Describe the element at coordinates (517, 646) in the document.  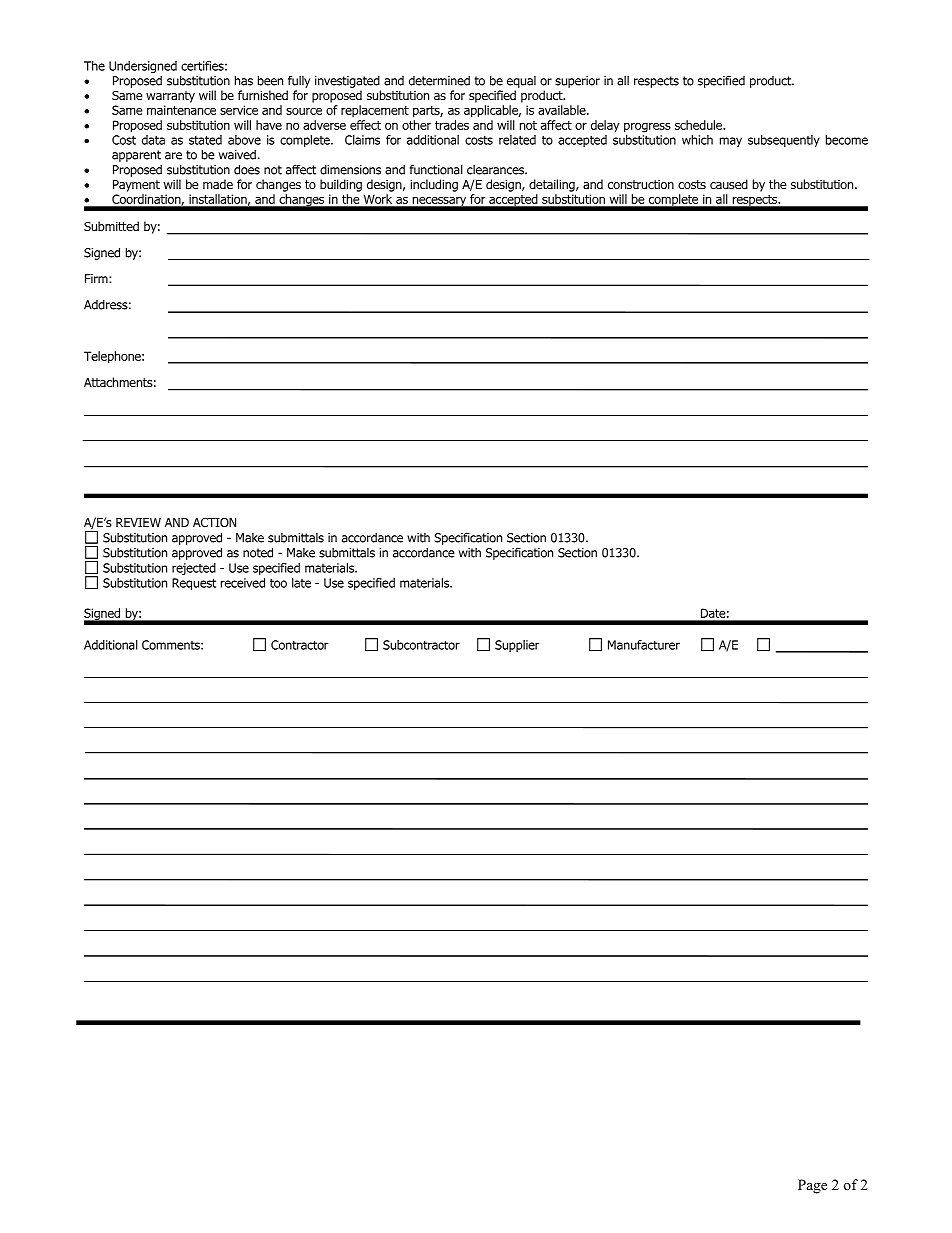
I see `Supplier` at that location.
